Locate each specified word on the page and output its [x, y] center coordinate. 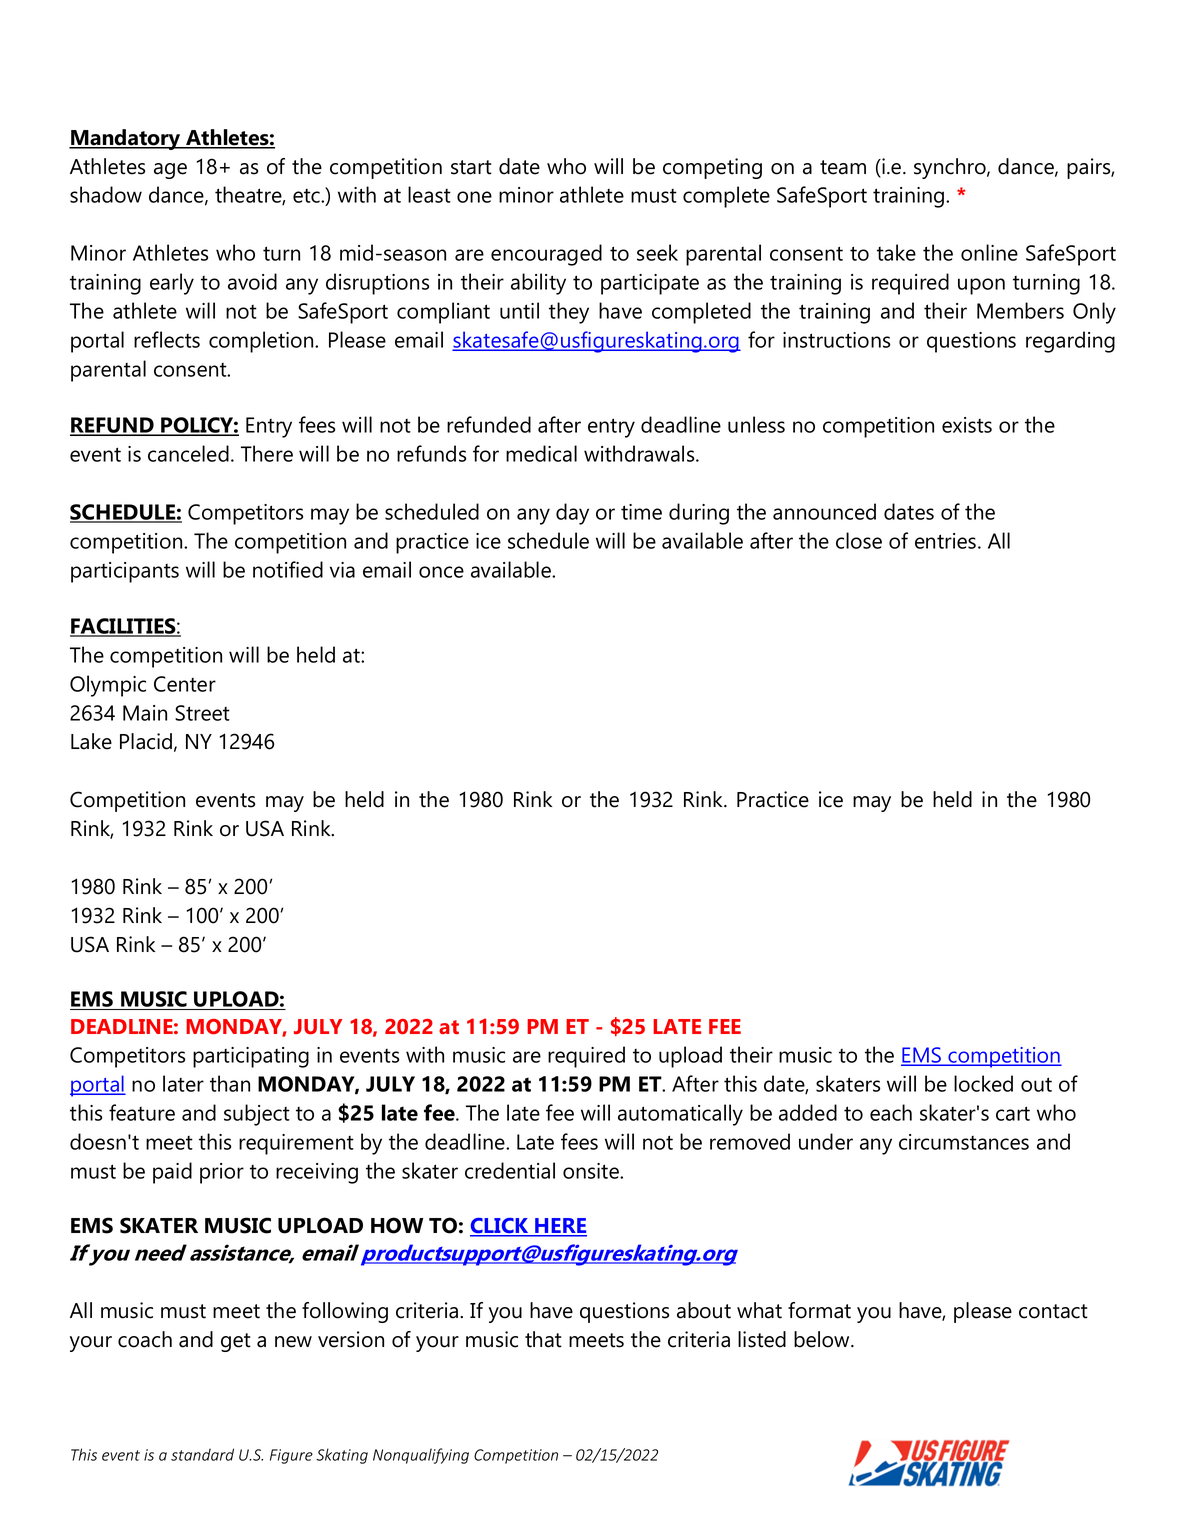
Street [202, 713]
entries [947, 541]
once [441, 572]
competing [712, 168]
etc [307, 196]
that [543, 1339]
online [989, 252]
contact [1053, 1311]
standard [202, 1454]
